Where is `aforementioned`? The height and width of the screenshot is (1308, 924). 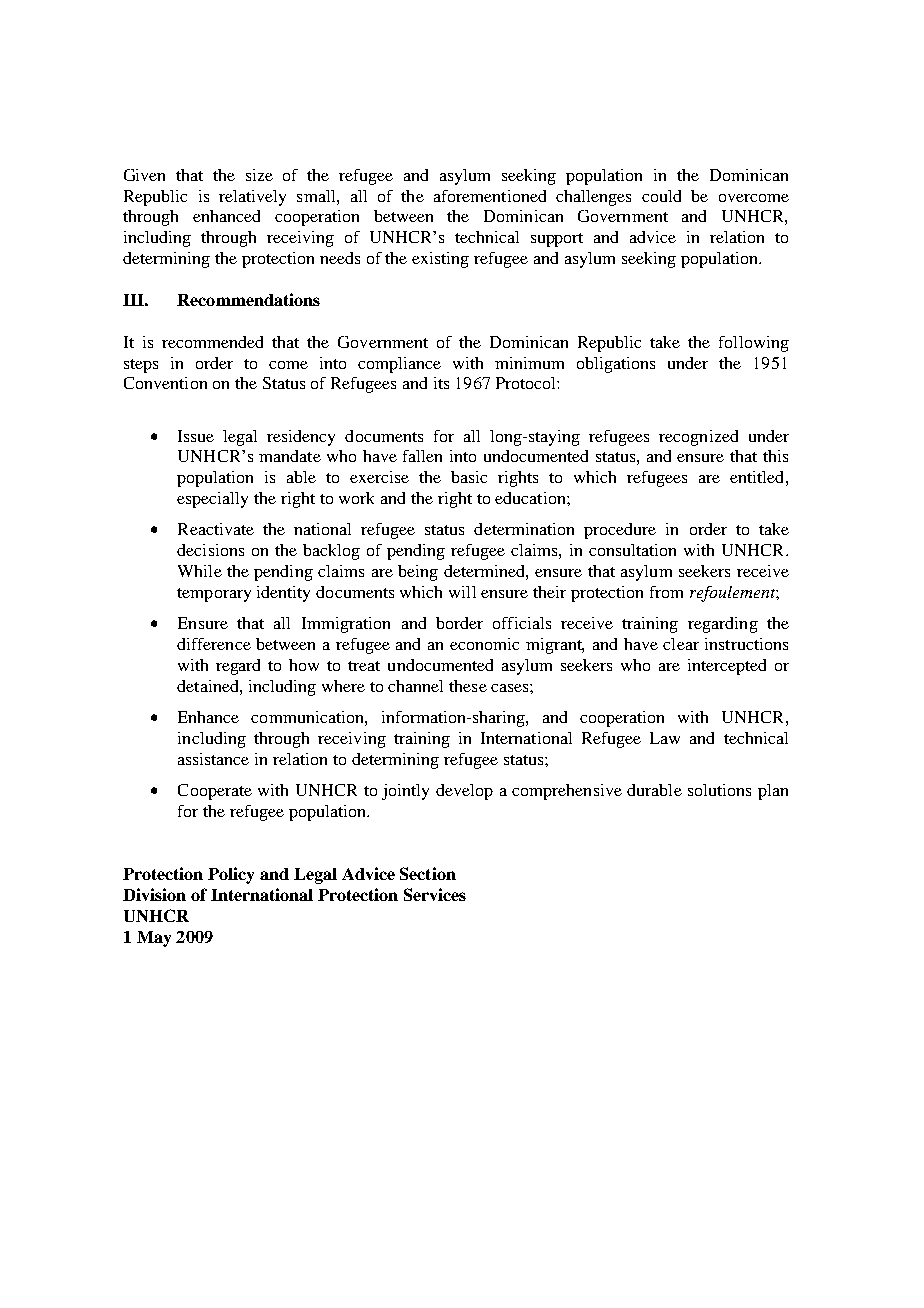
aforementioned is located at coordinates (490, 196).
